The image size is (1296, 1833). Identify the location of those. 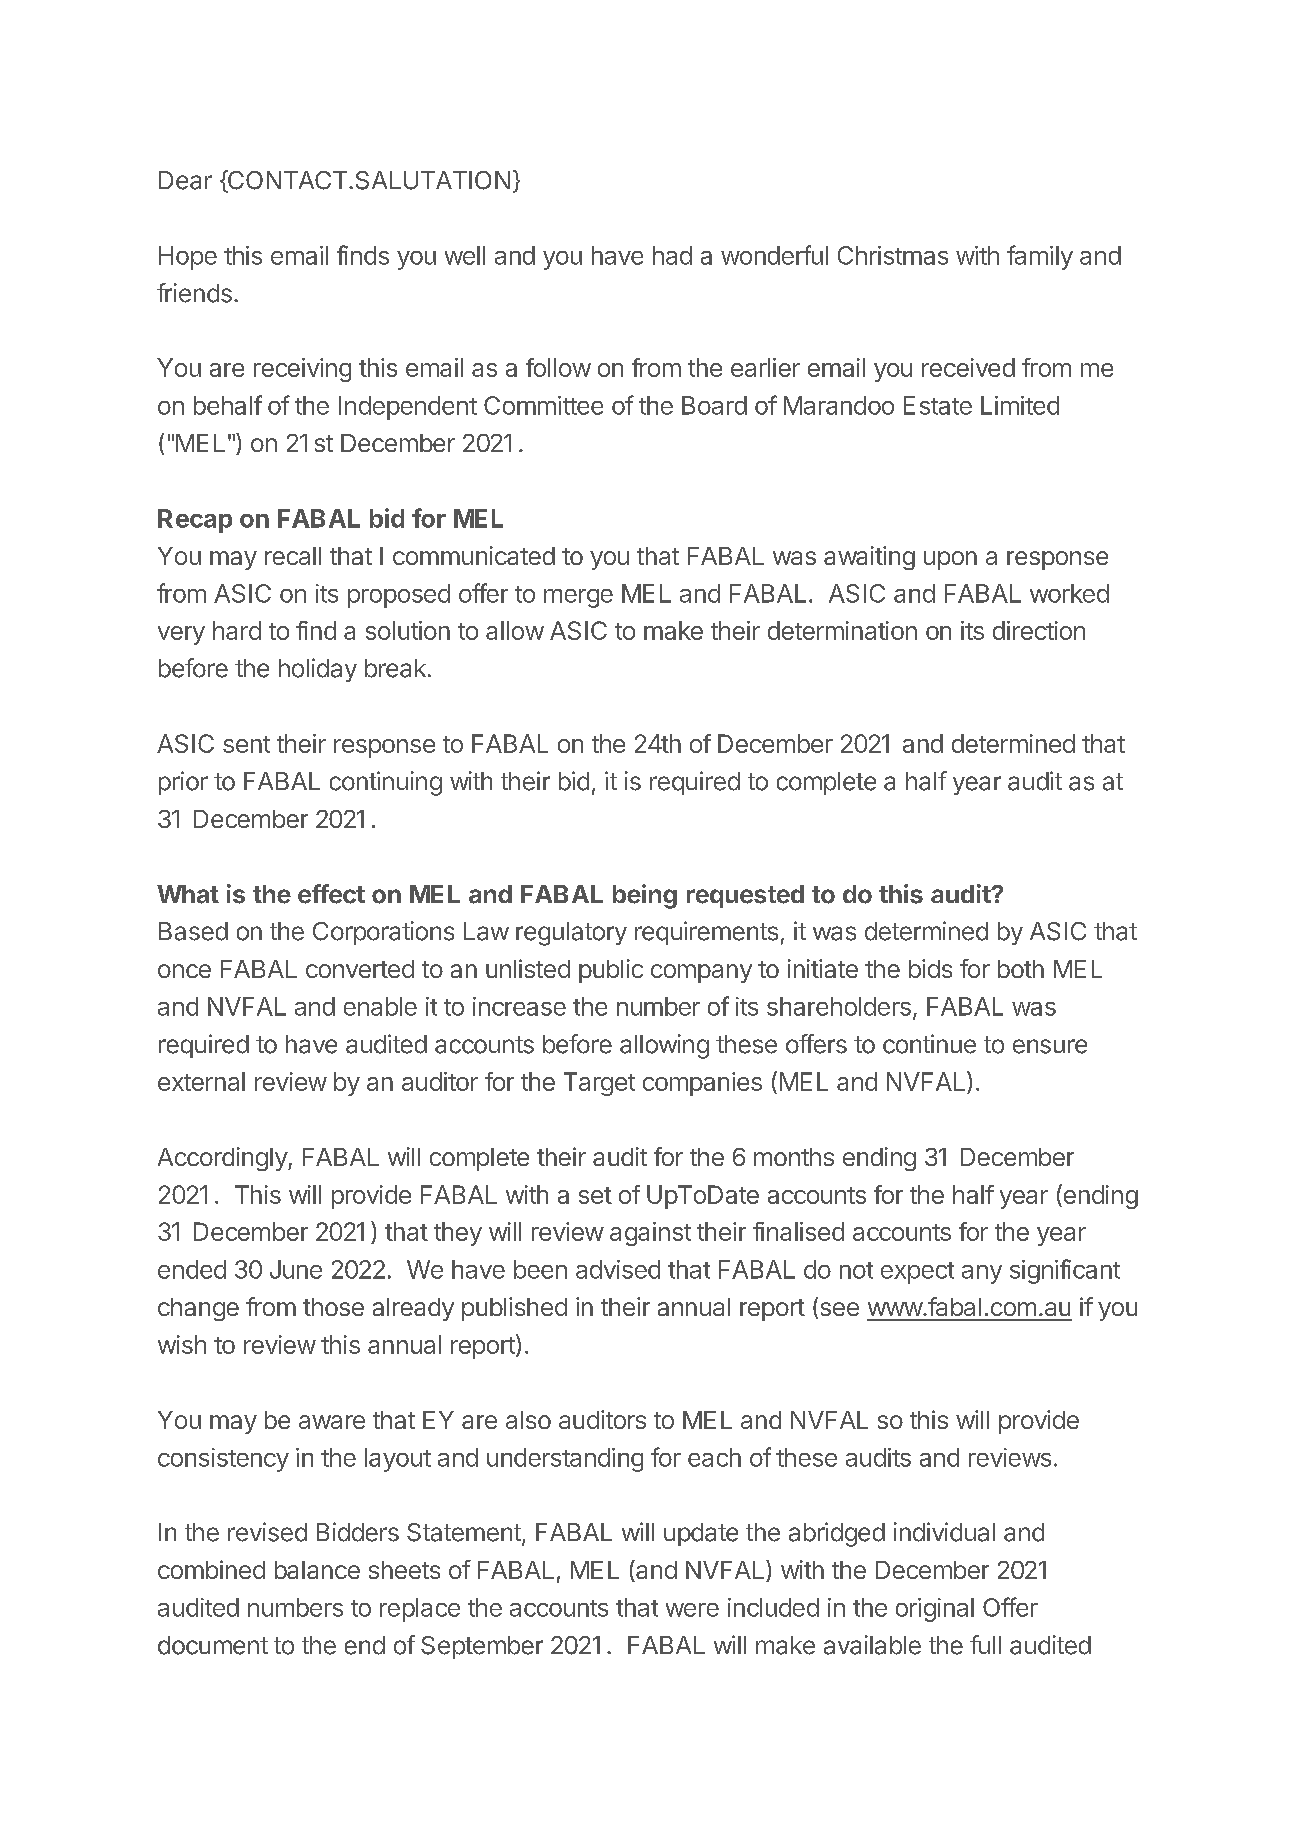
(333, 1307).
